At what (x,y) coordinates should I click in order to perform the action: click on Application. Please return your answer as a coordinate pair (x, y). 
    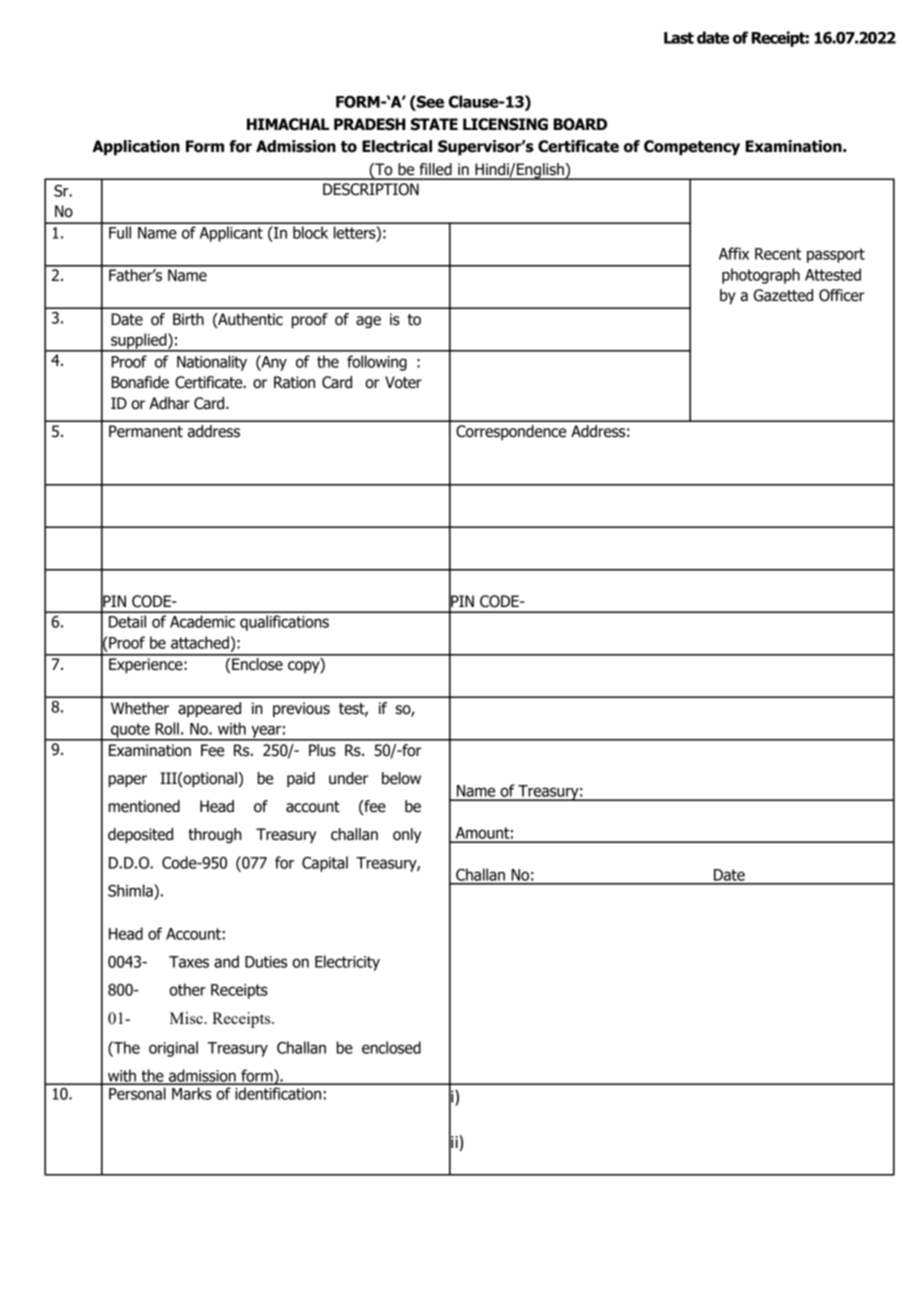
    Looking at the image, I should click on (136, 147).
